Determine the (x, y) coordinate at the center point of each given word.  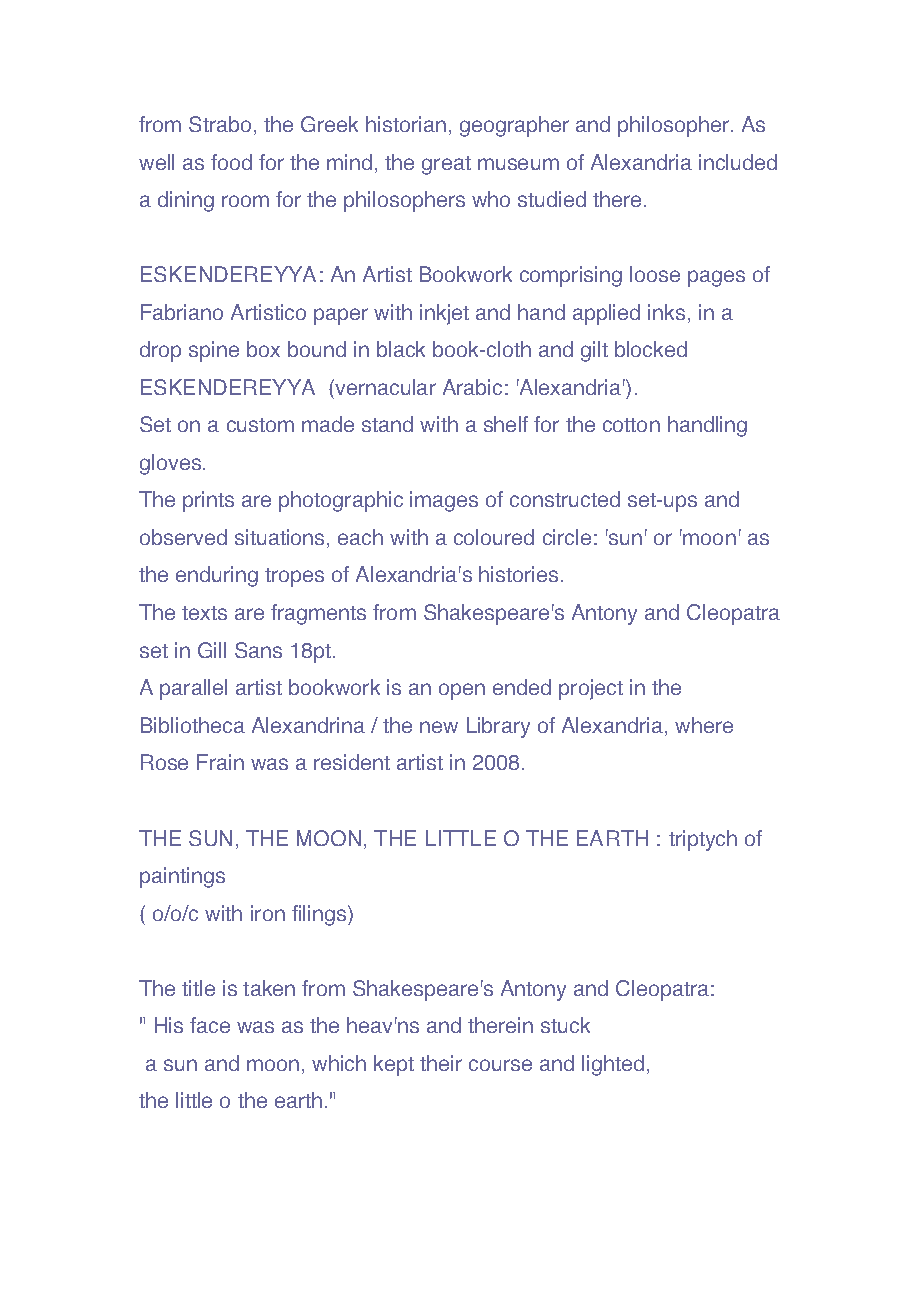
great (446, 165)
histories (518, 574)
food (231, 162)
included (738, 162)
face (210, 1025)
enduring (217, 576)
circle (567, 537)
